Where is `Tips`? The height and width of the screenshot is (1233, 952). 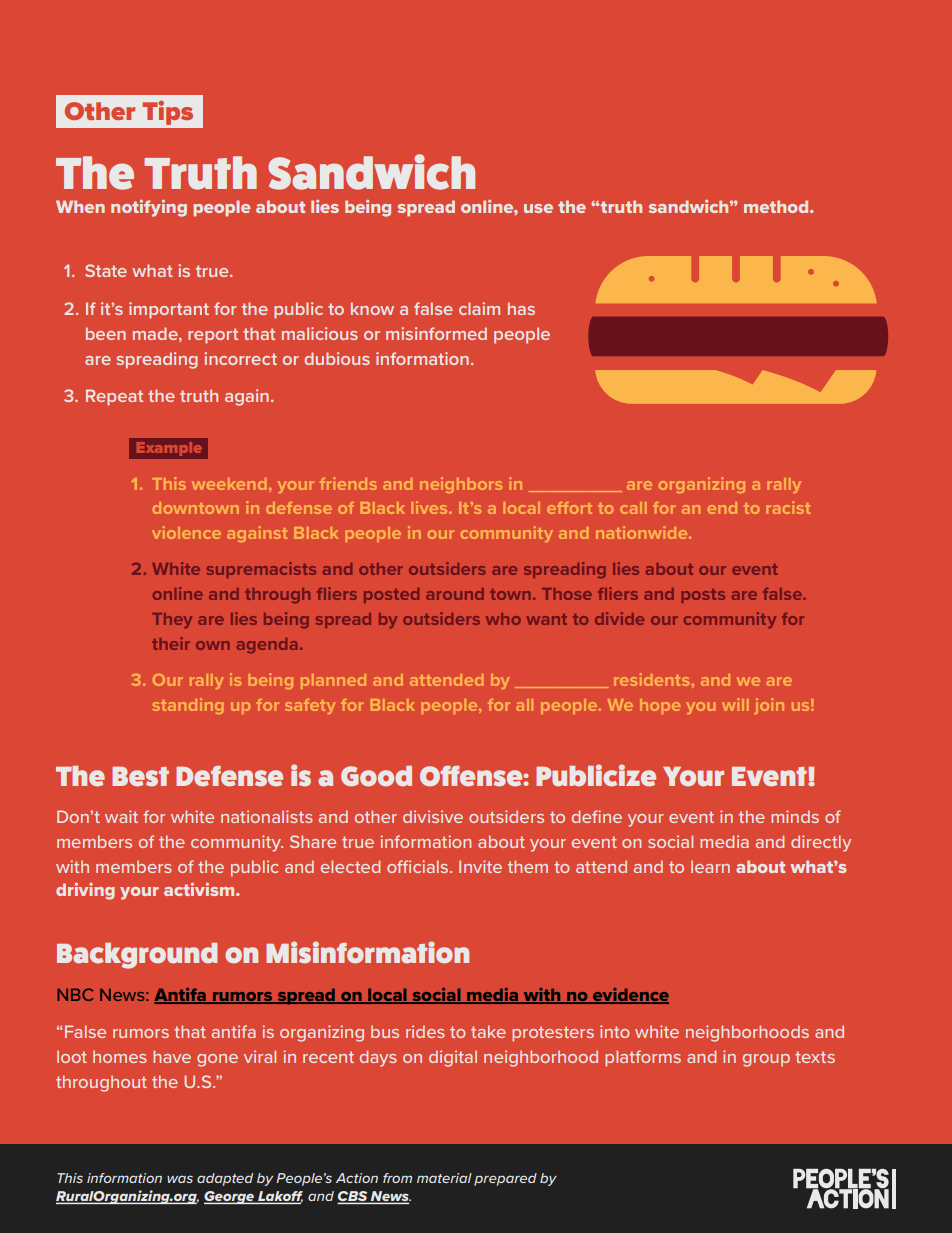
Tips is located at coordinates (168, 113).
